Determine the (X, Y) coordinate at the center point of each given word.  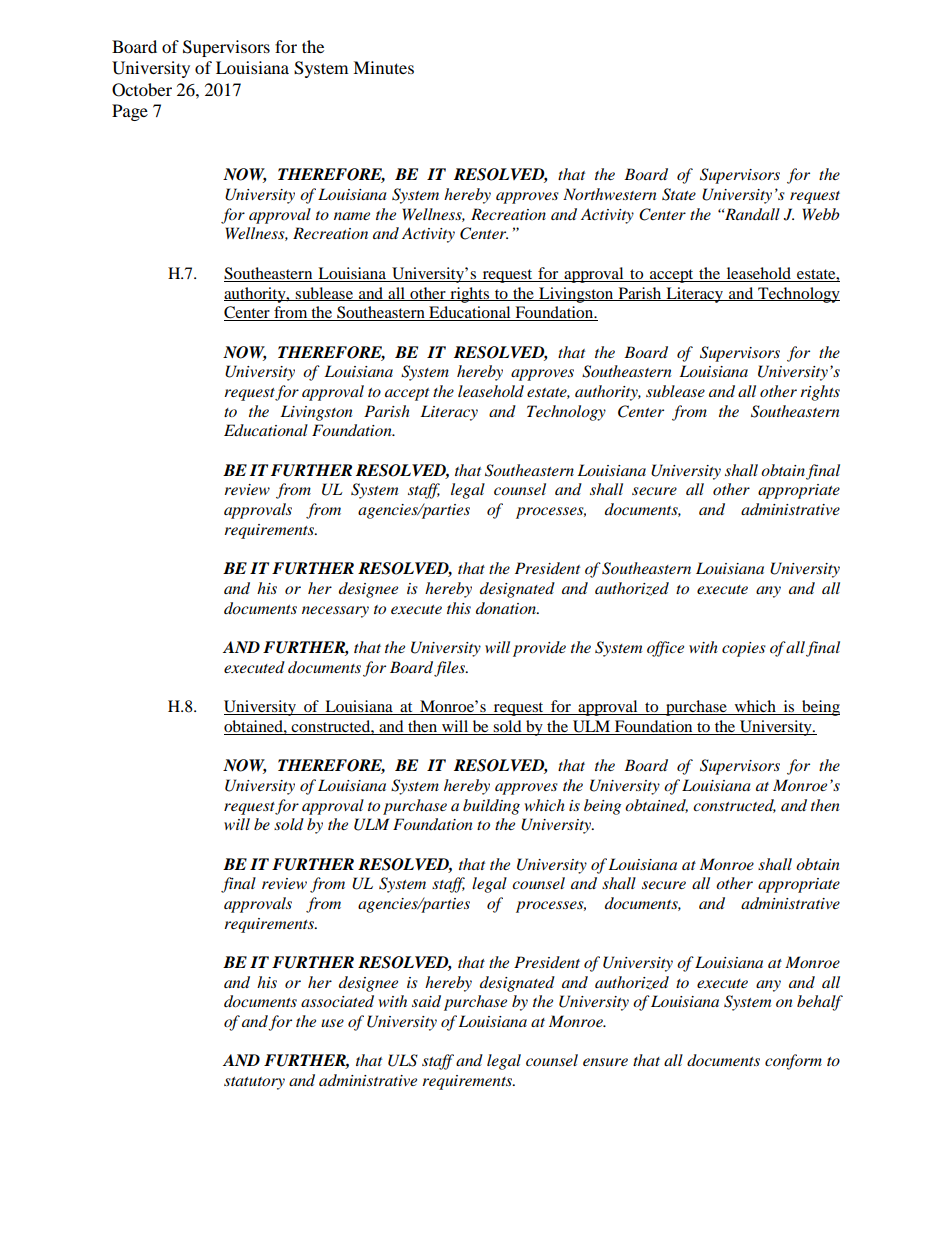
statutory (254, 1083)
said (426, 1001)
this (459, 608)
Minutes (383, 67)
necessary (335, 612)
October (142, 90)
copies (744, 649)
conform (793, 1062)
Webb (821, 214)
